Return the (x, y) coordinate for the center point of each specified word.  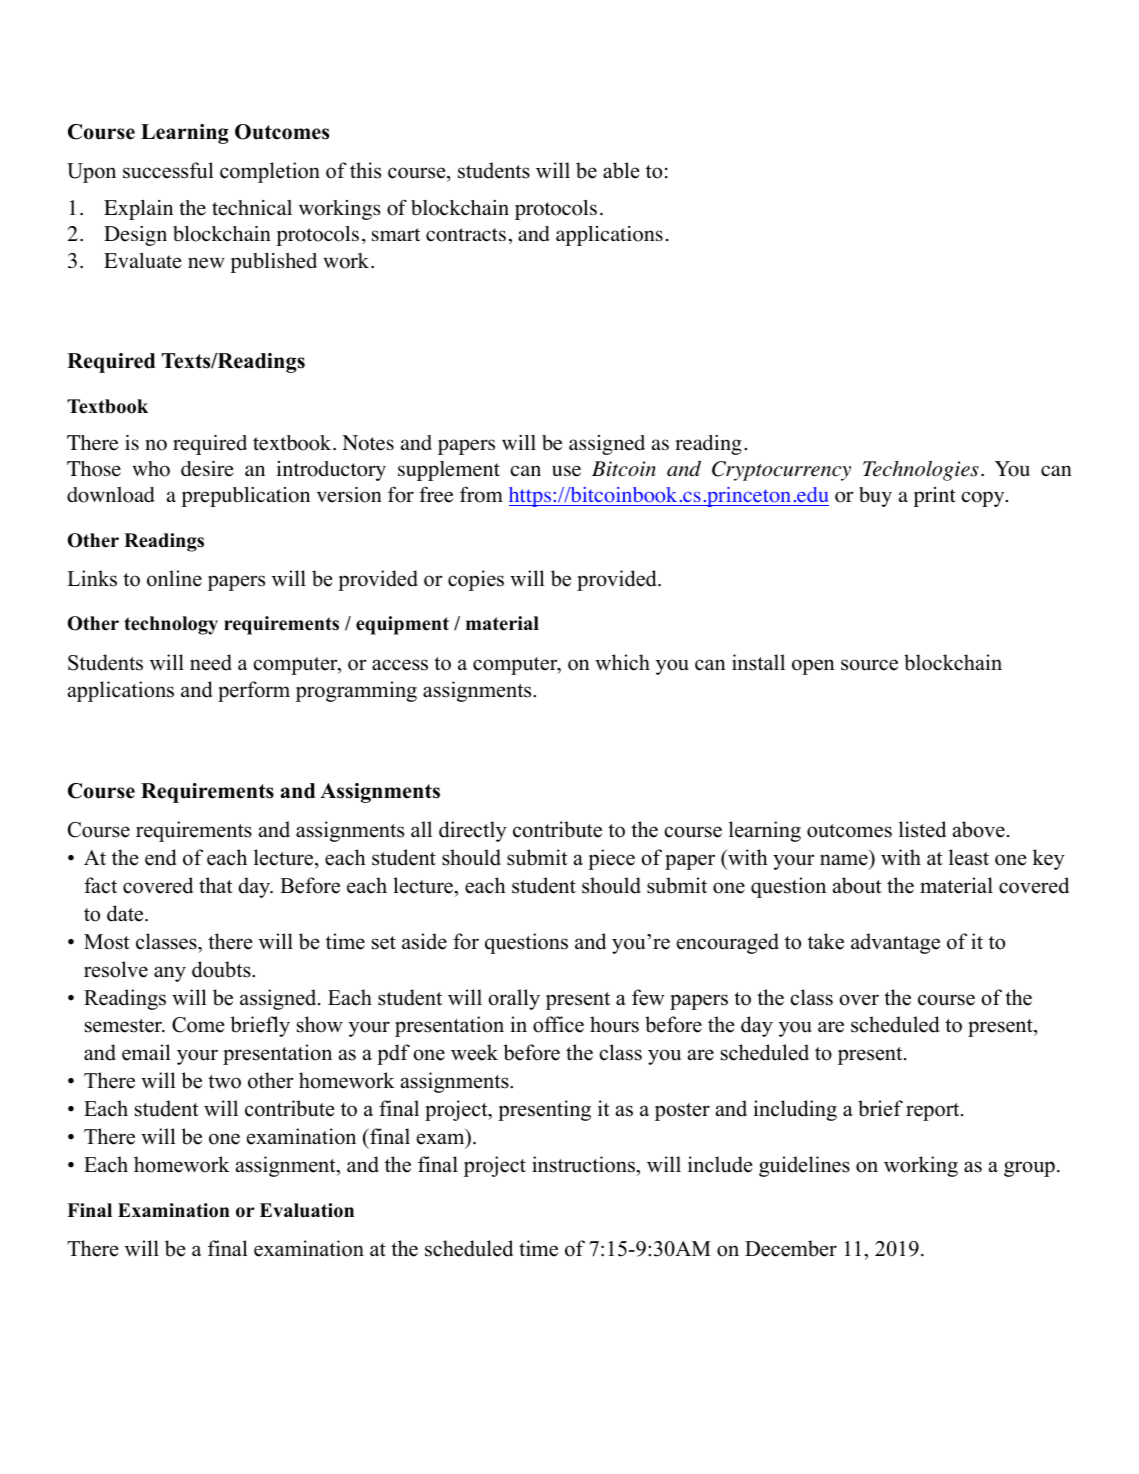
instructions (584, 1164)
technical (252, 208)
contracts (466, 235)
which (622, 662)
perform (254, 691)
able (621, 170)
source (869, 665)
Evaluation (307, 1210)
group (1029, 1169)
